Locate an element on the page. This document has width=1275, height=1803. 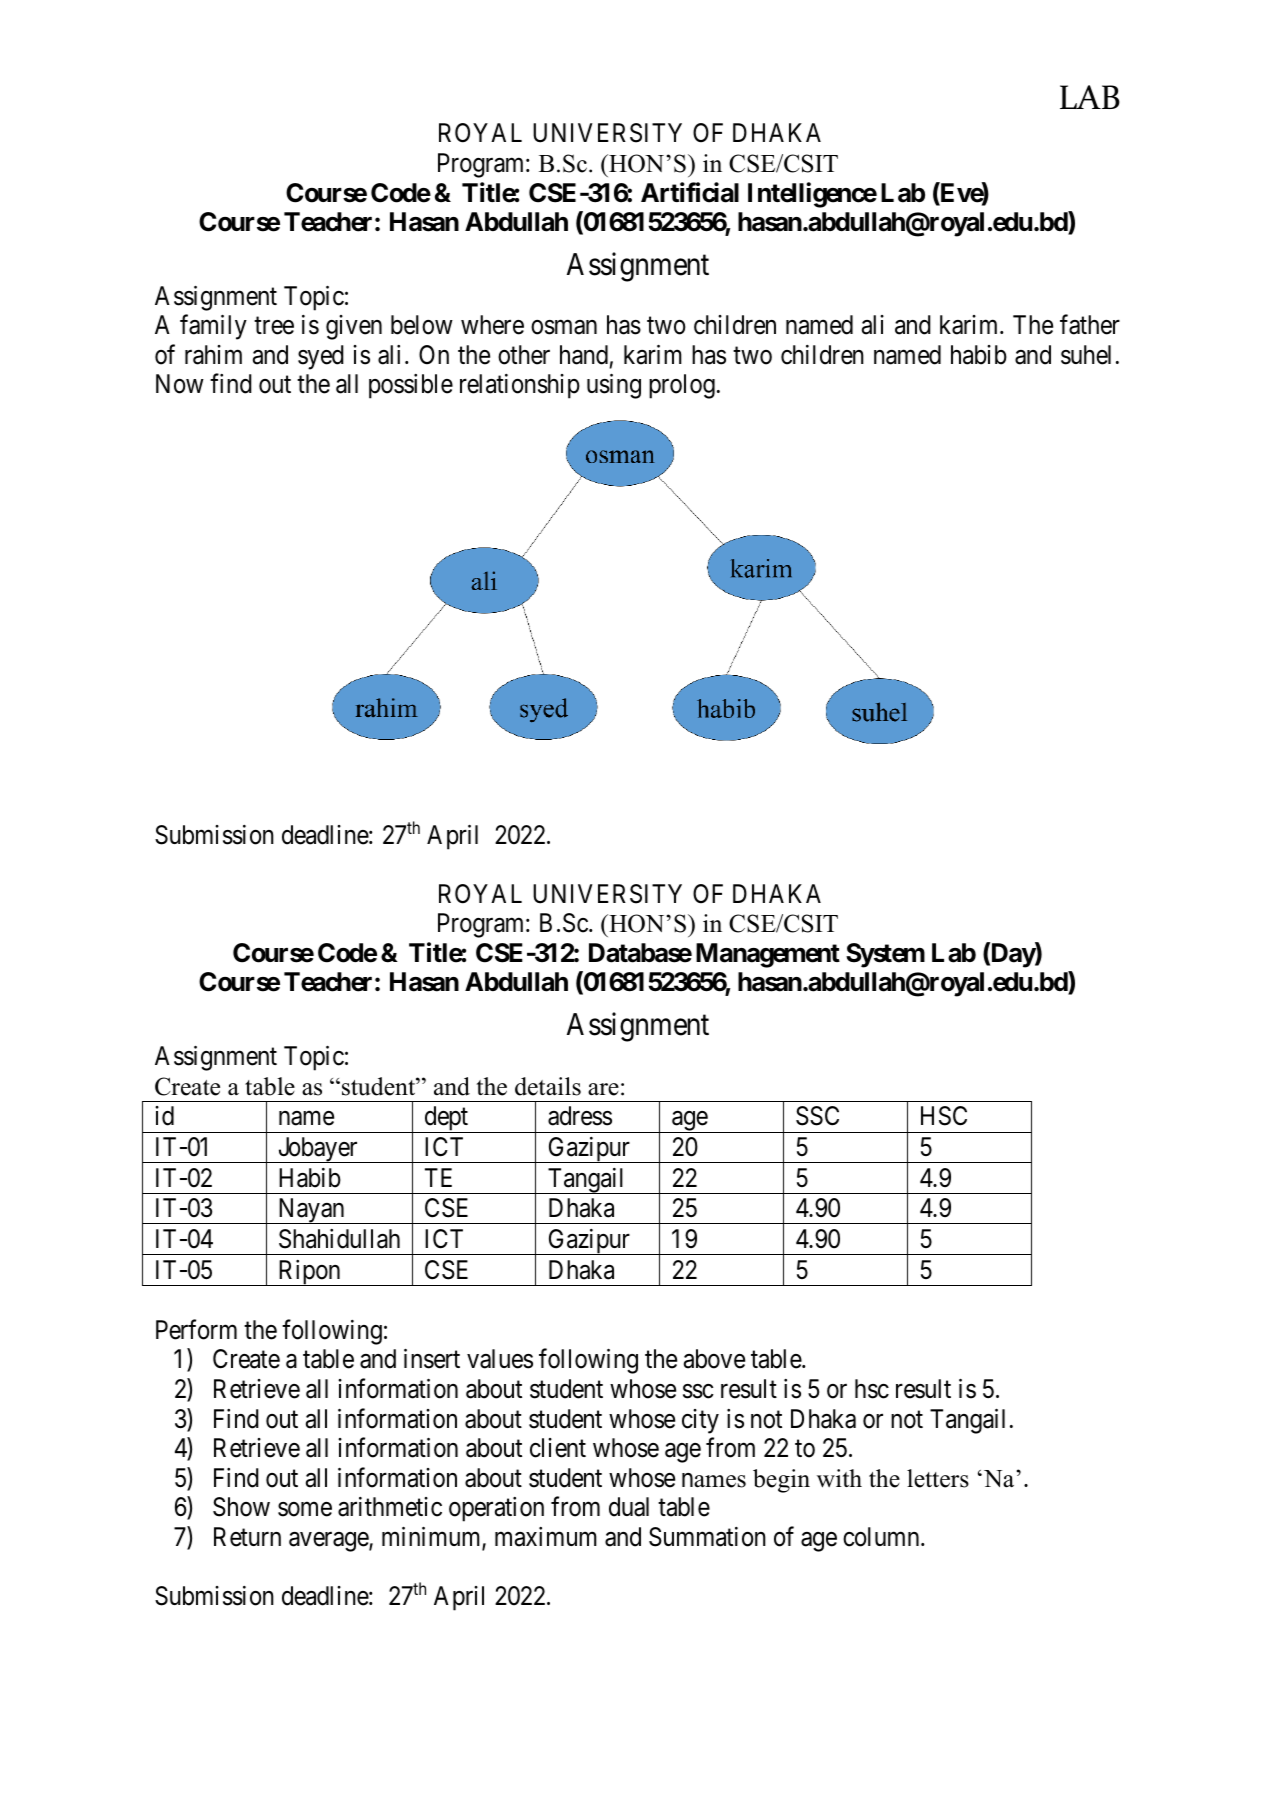
Now is located at coordinates (180, 384).
